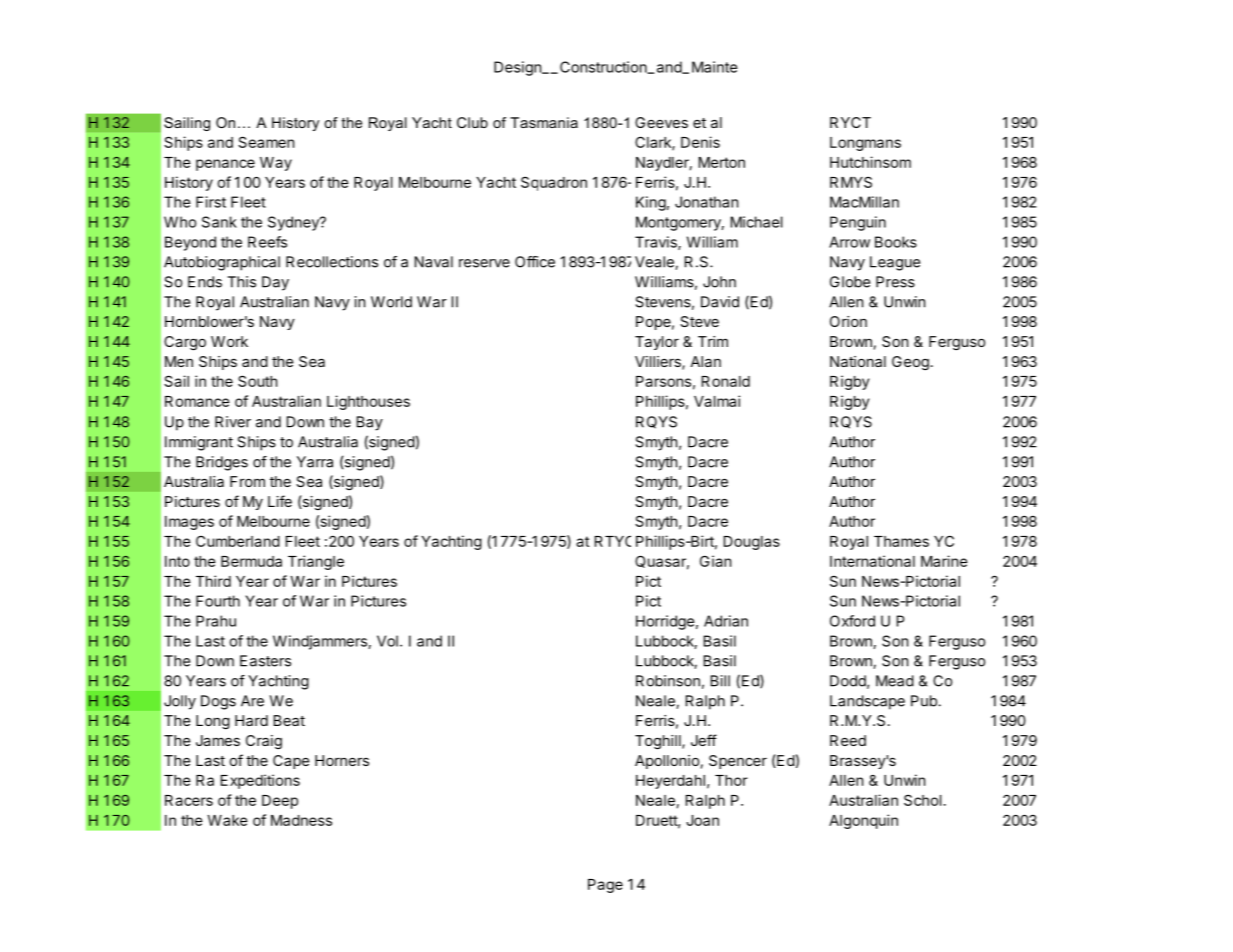 This image has width=1233, height=952. I want to click on Merton, so click(722, 162).
